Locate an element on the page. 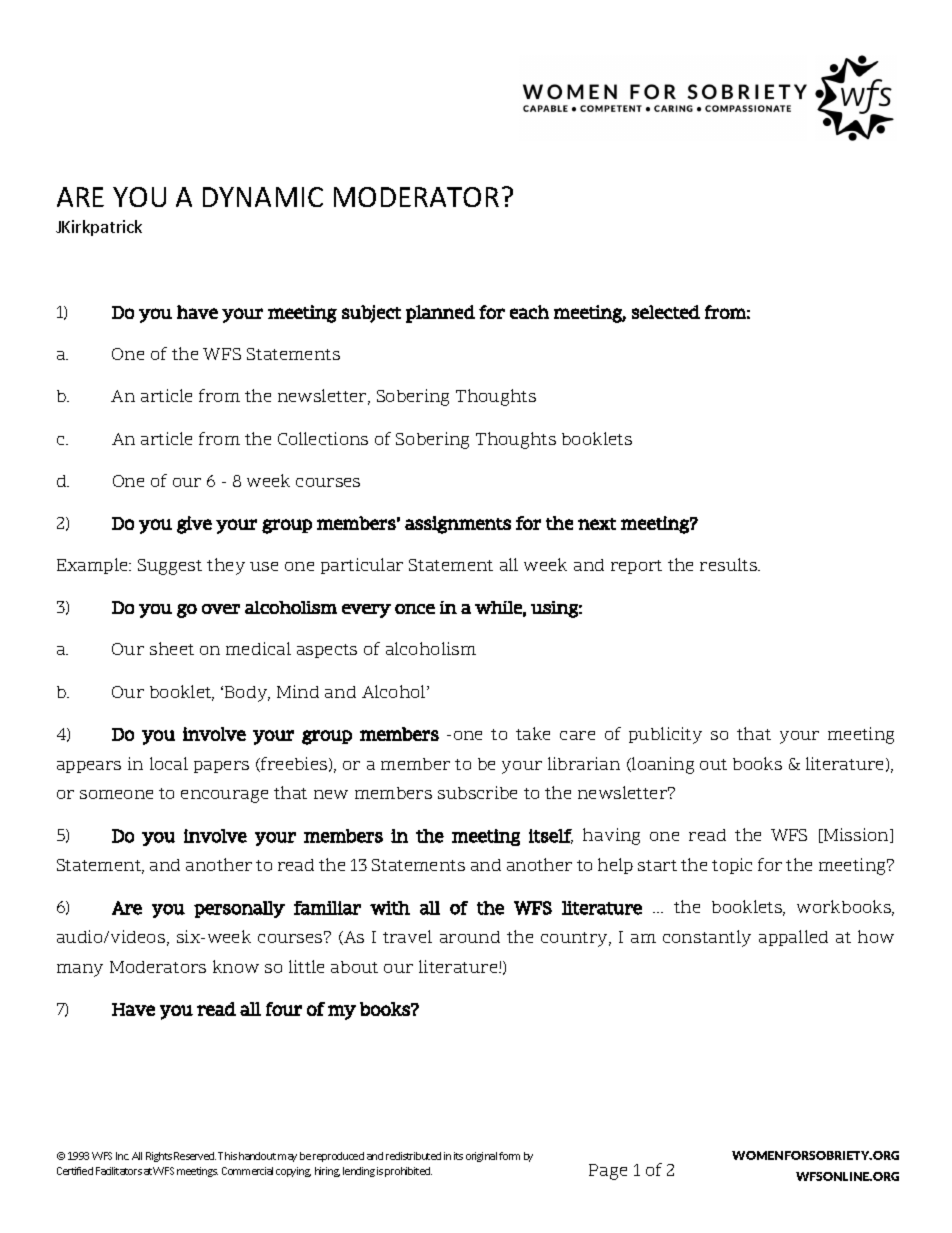  encourage is located at coordinates (224, 796).
